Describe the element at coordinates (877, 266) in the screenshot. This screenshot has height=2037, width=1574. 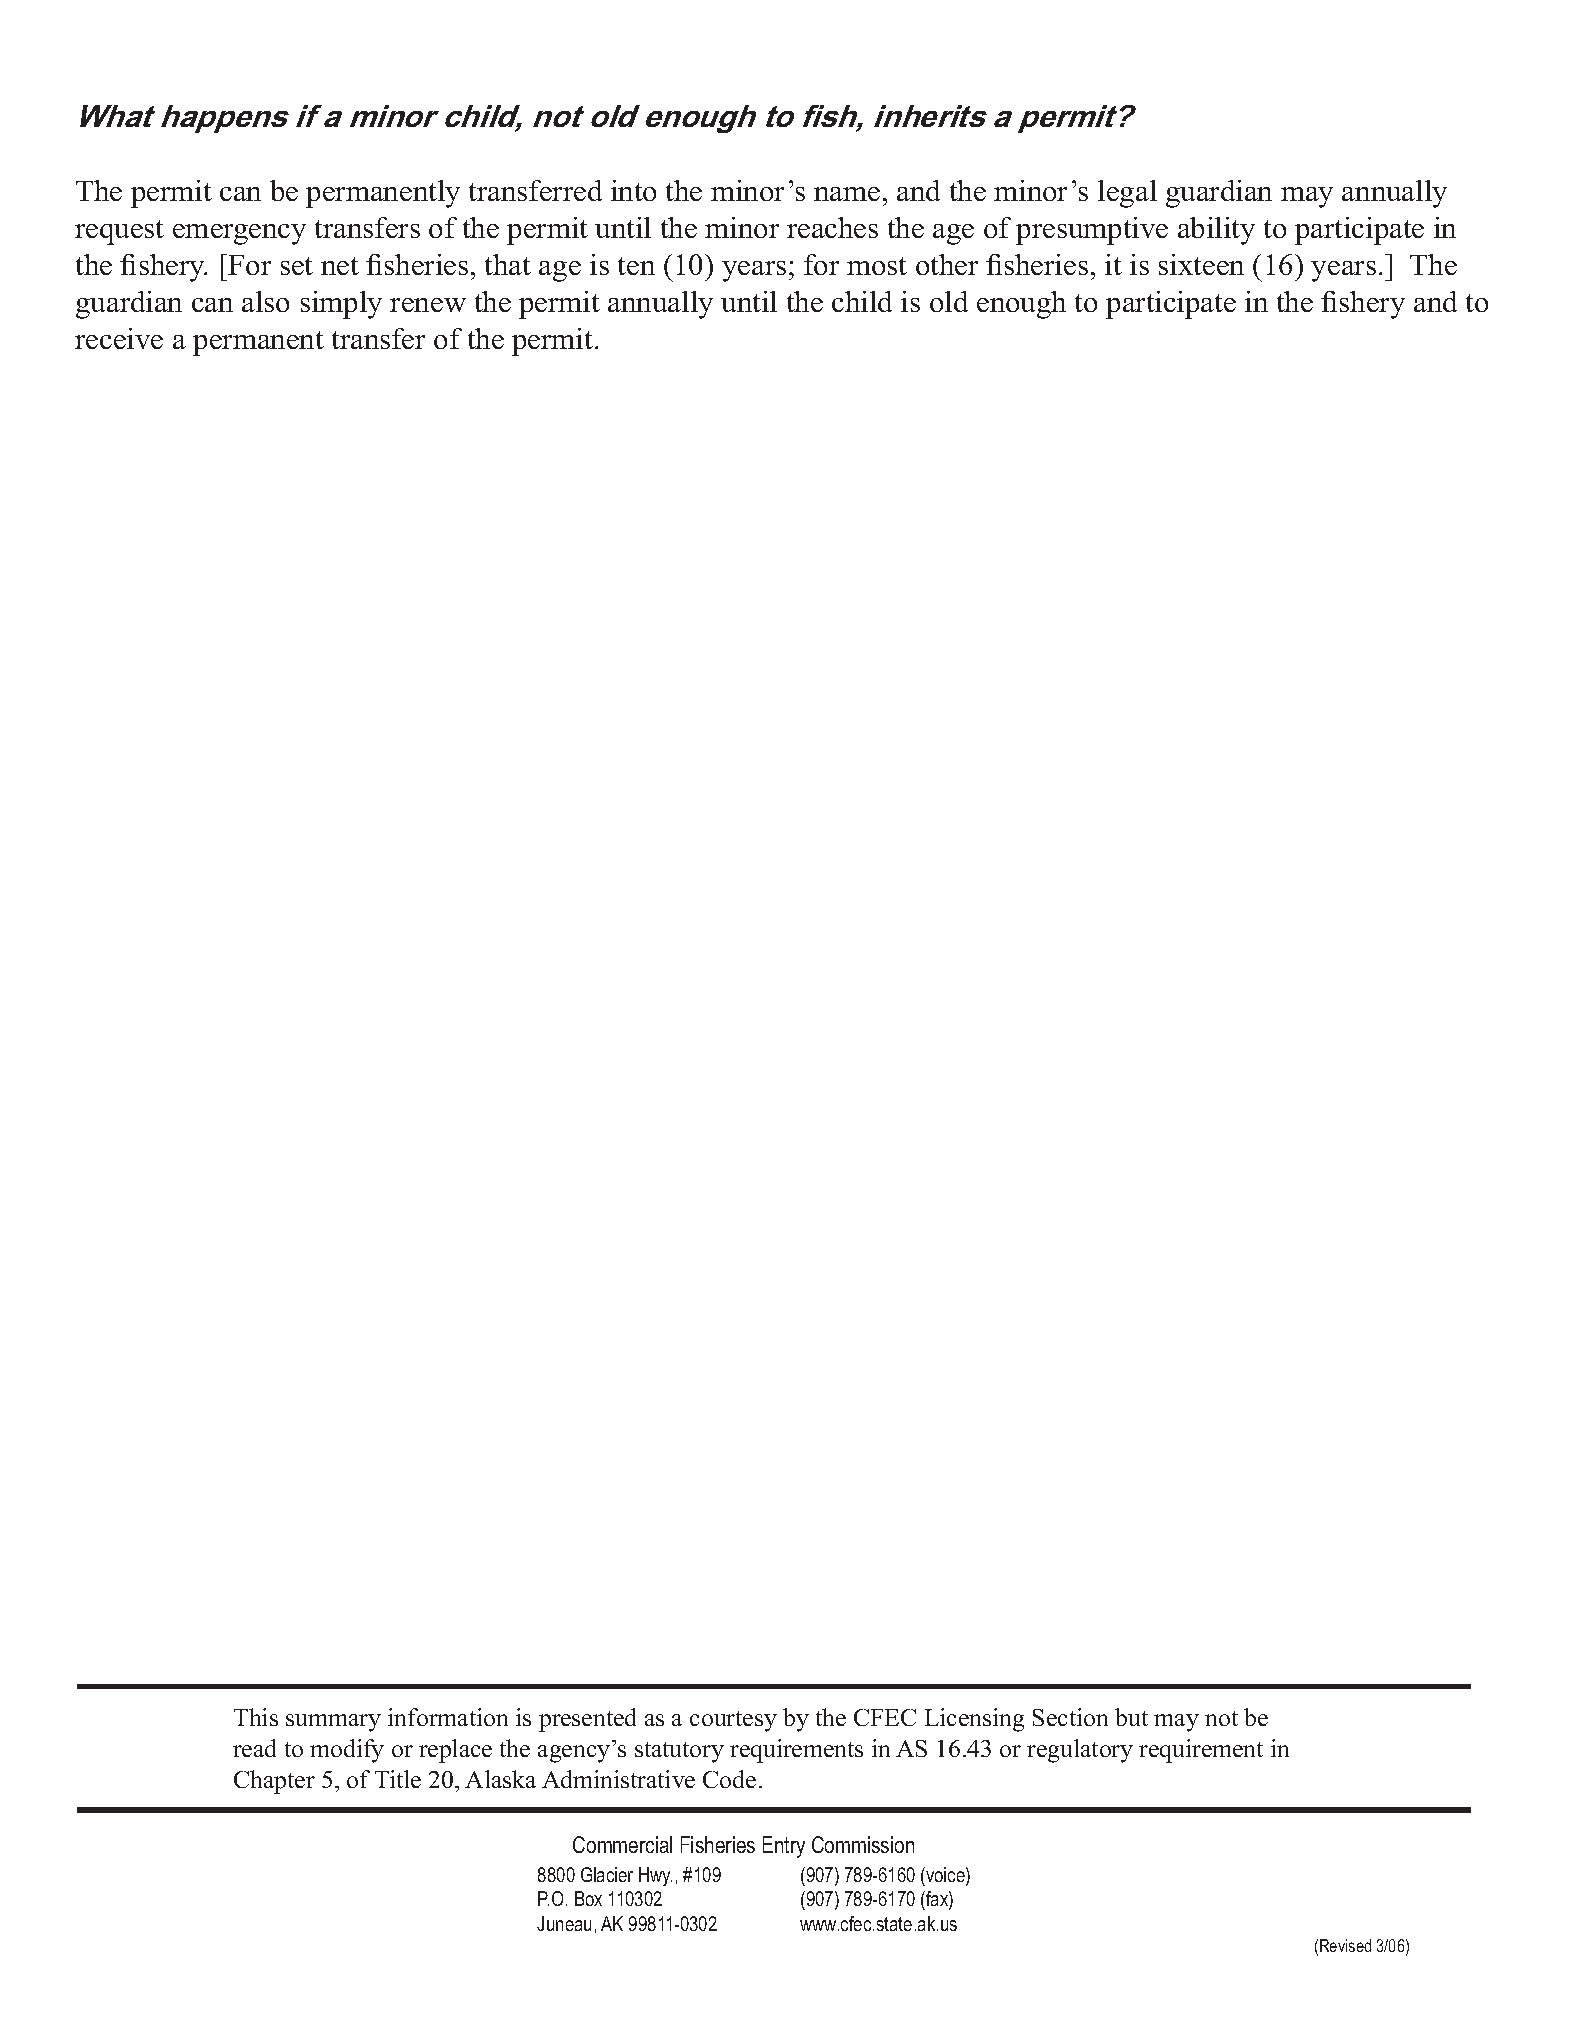
I see `most` at that location.
